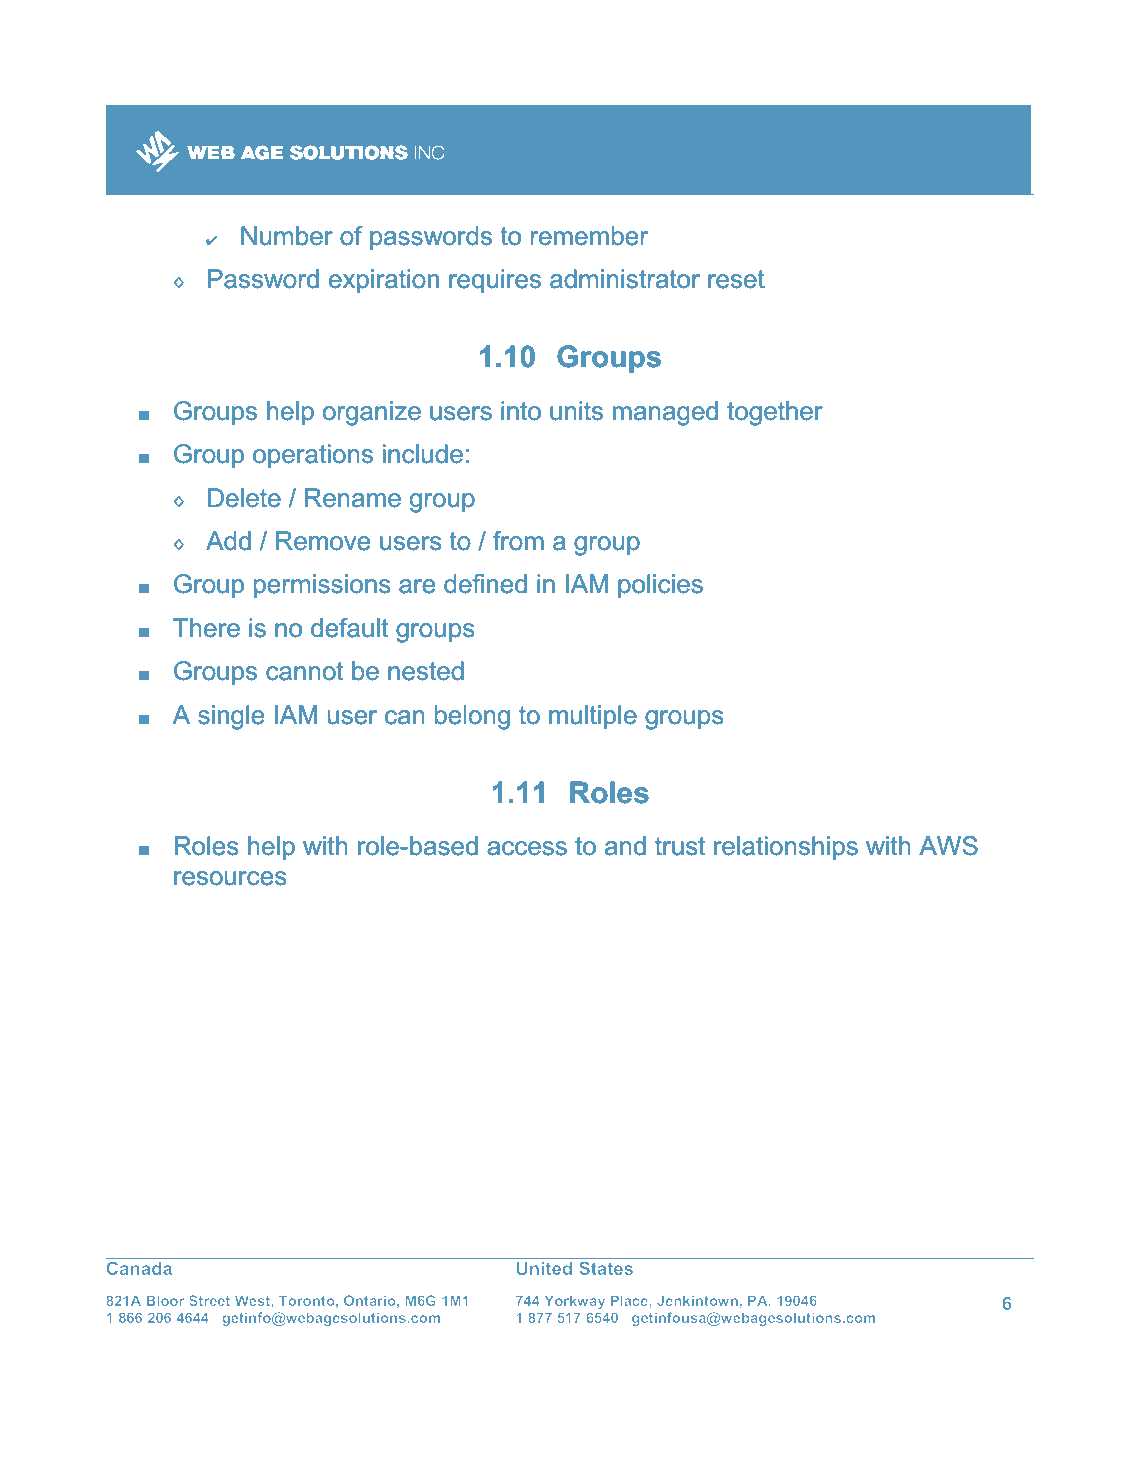  I want to click on resources, so click(230, 878).
